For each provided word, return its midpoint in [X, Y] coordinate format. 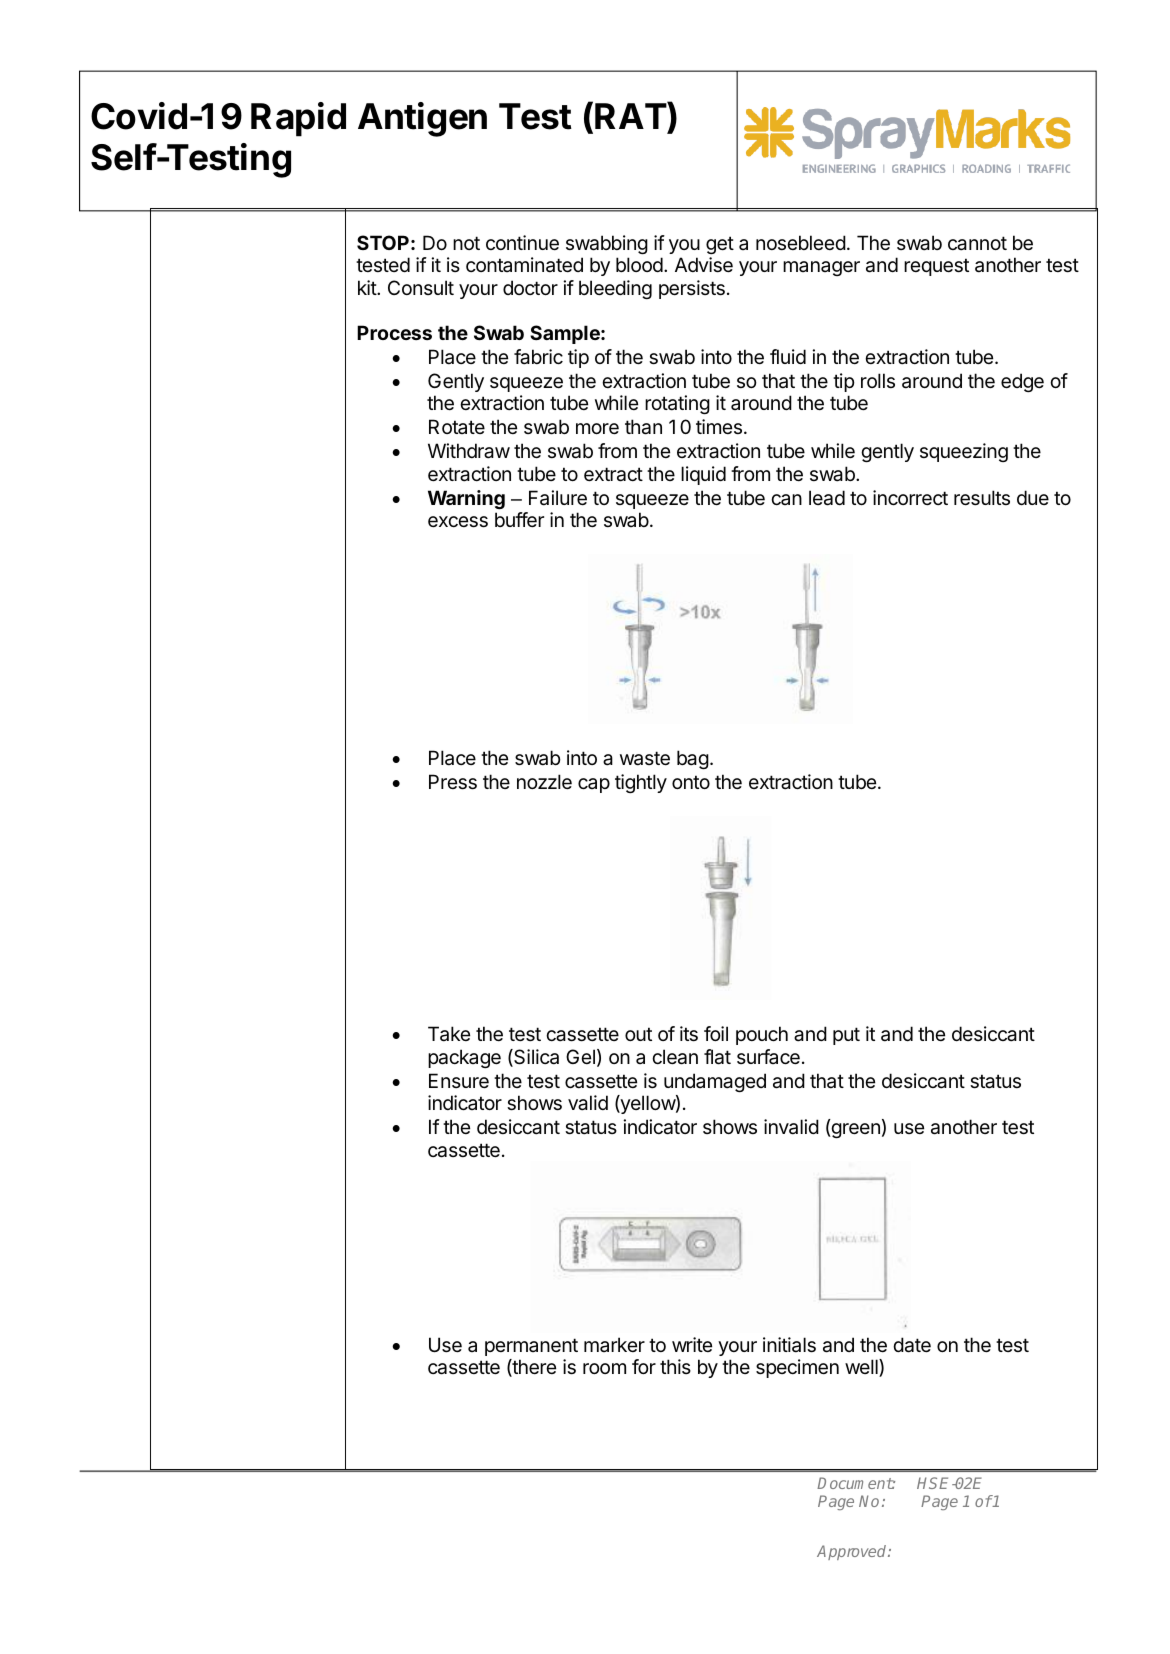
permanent [531, 1347]
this [675, 1366]
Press [453, 782]
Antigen [422, 119]
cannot [977, 243]
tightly [641, 783]
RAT [631, 115]
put [846, 1036]
